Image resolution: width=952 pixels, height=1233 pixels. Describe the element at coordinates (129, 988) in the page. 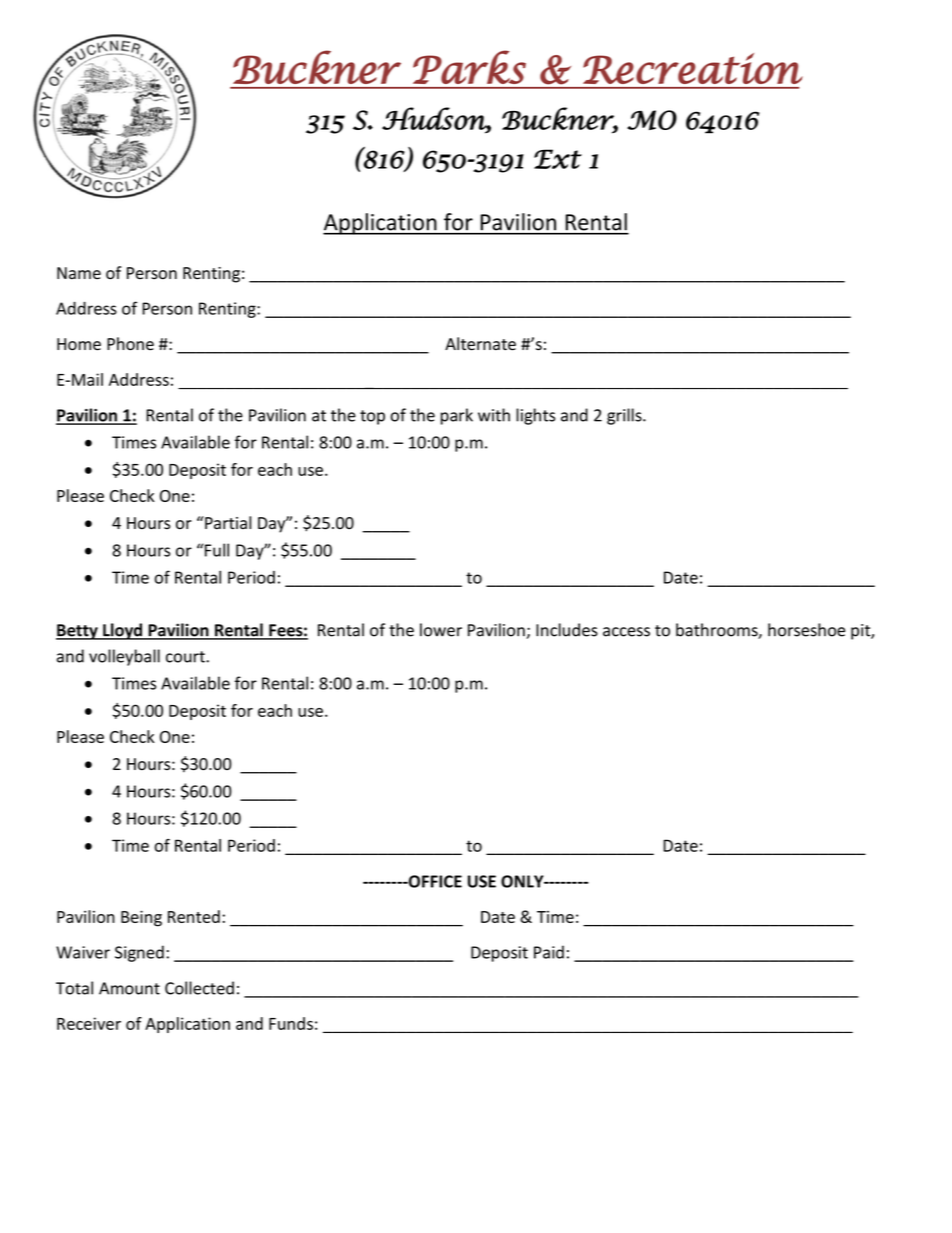

I see `Amount` at that location.
